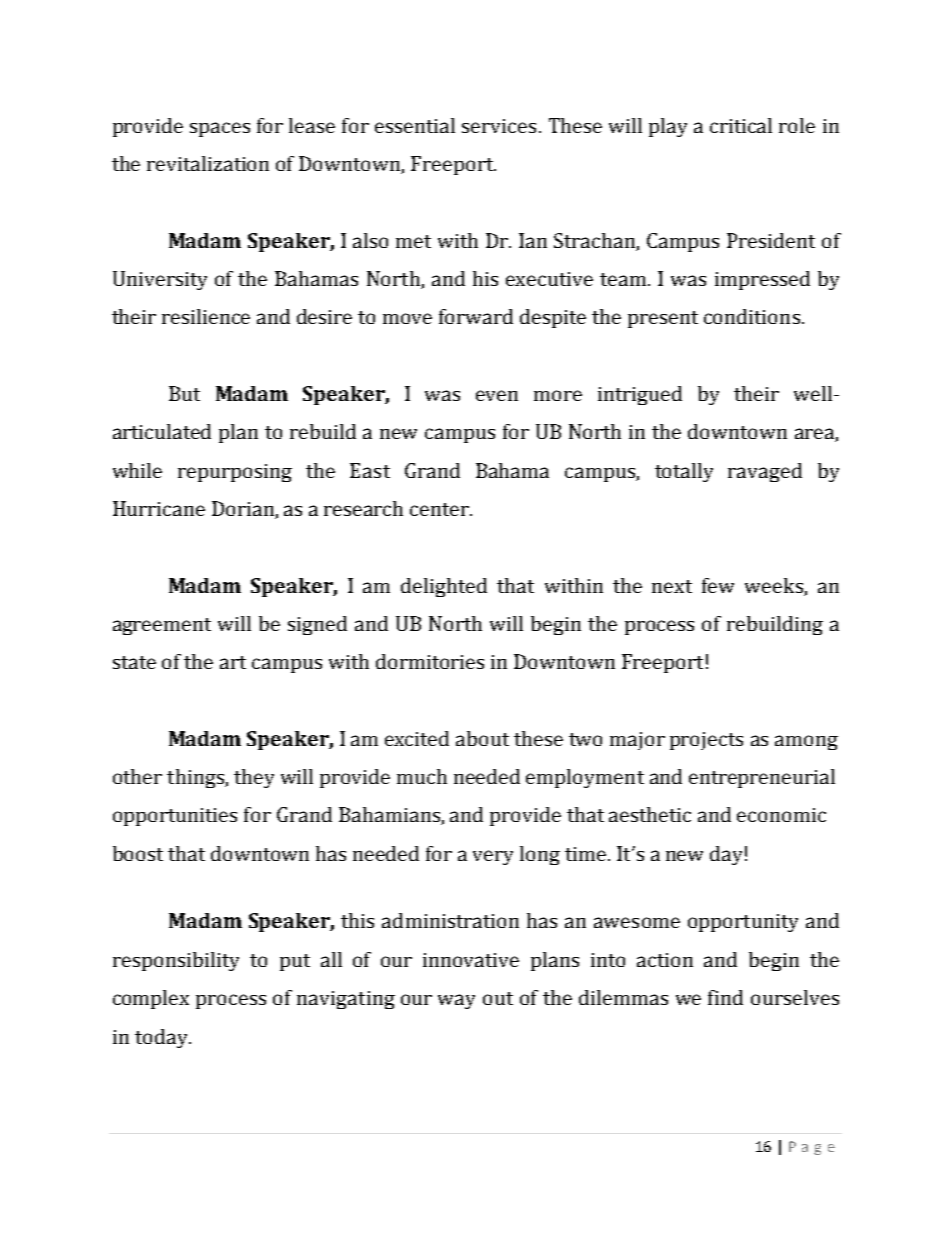 The image size is (952, 1233). What do you see at coordinates (162, 1038) in the page?
I see `today` at bounding box center [162, 1038].
